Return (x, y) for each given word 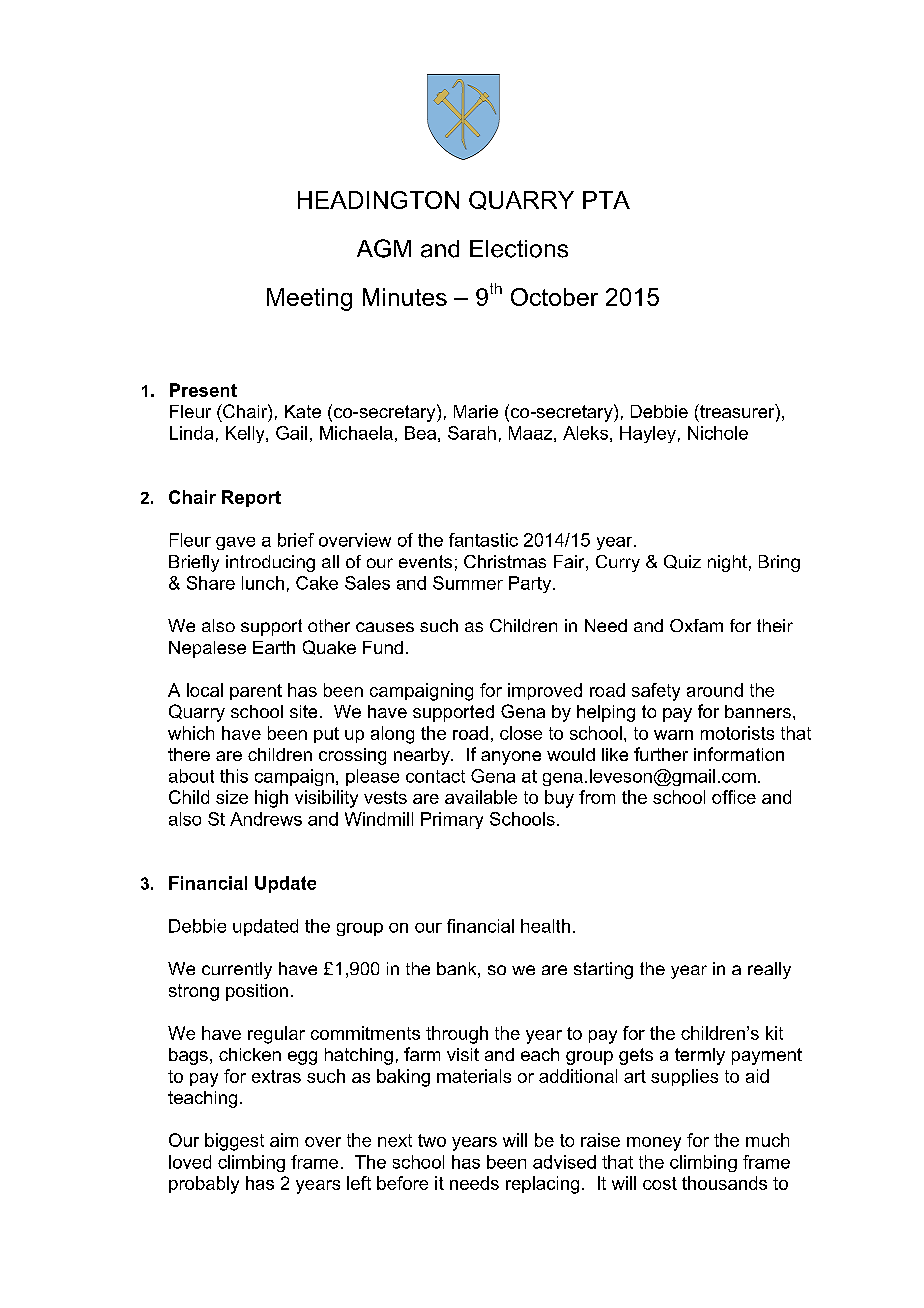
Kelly (246, 434)
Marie (476, 411)
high (271, 799)
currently (237, 970)
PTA (606, 200)
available (481, 797)
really (769, 970)
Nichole (718, 433)
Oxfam (696, 625)
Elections (519, 249)
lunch (263, 583)
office (734, 797)
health (545, 926)
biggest (234, 1142)
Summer (468, 583)
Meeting (309, 299)
